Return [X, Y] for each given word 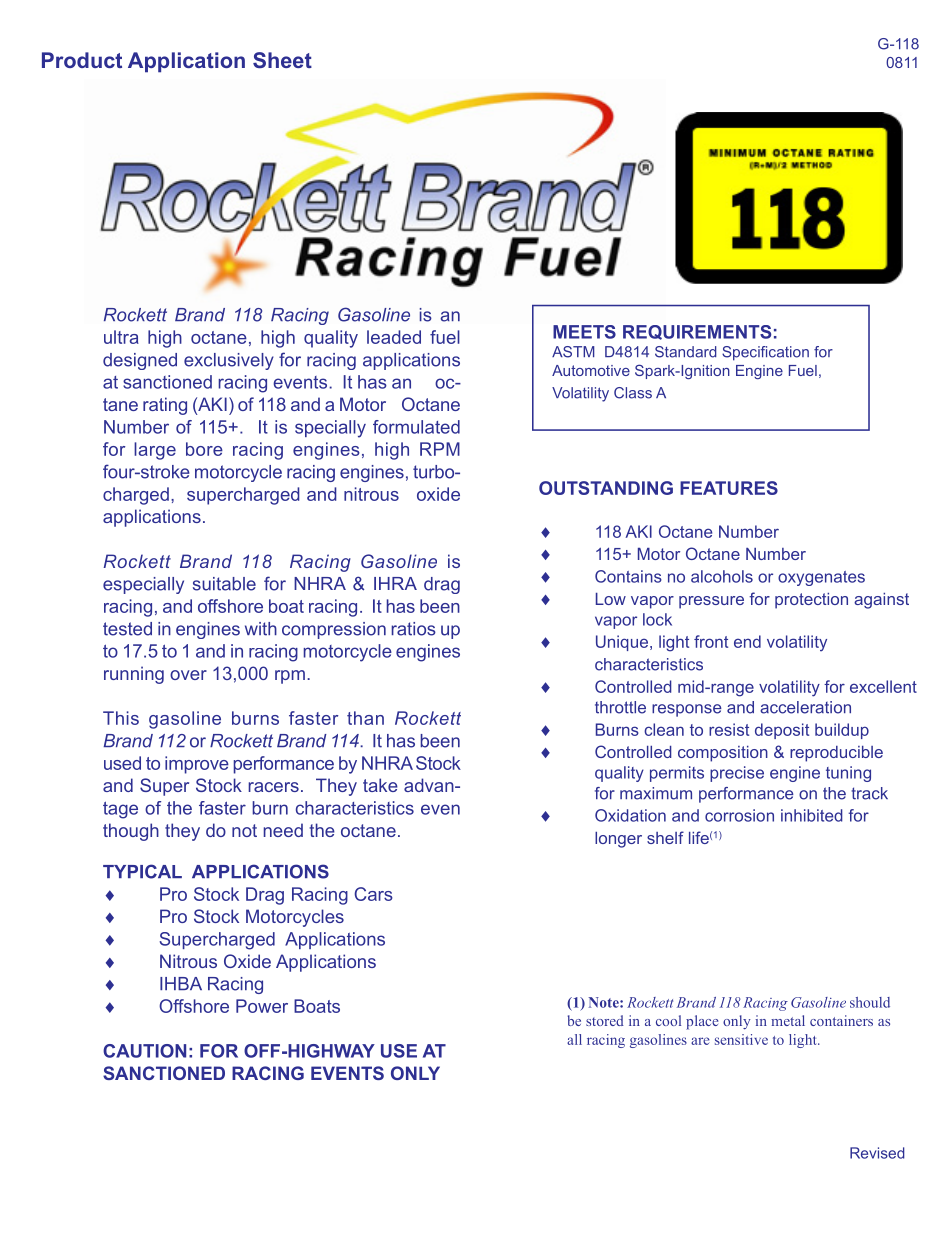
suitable [224, 584]
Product [82, 60]
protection [811, 601]
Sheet [282, 60]
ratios [413, 629]
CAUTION [144, 1051]
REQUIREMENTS [697, 332]
